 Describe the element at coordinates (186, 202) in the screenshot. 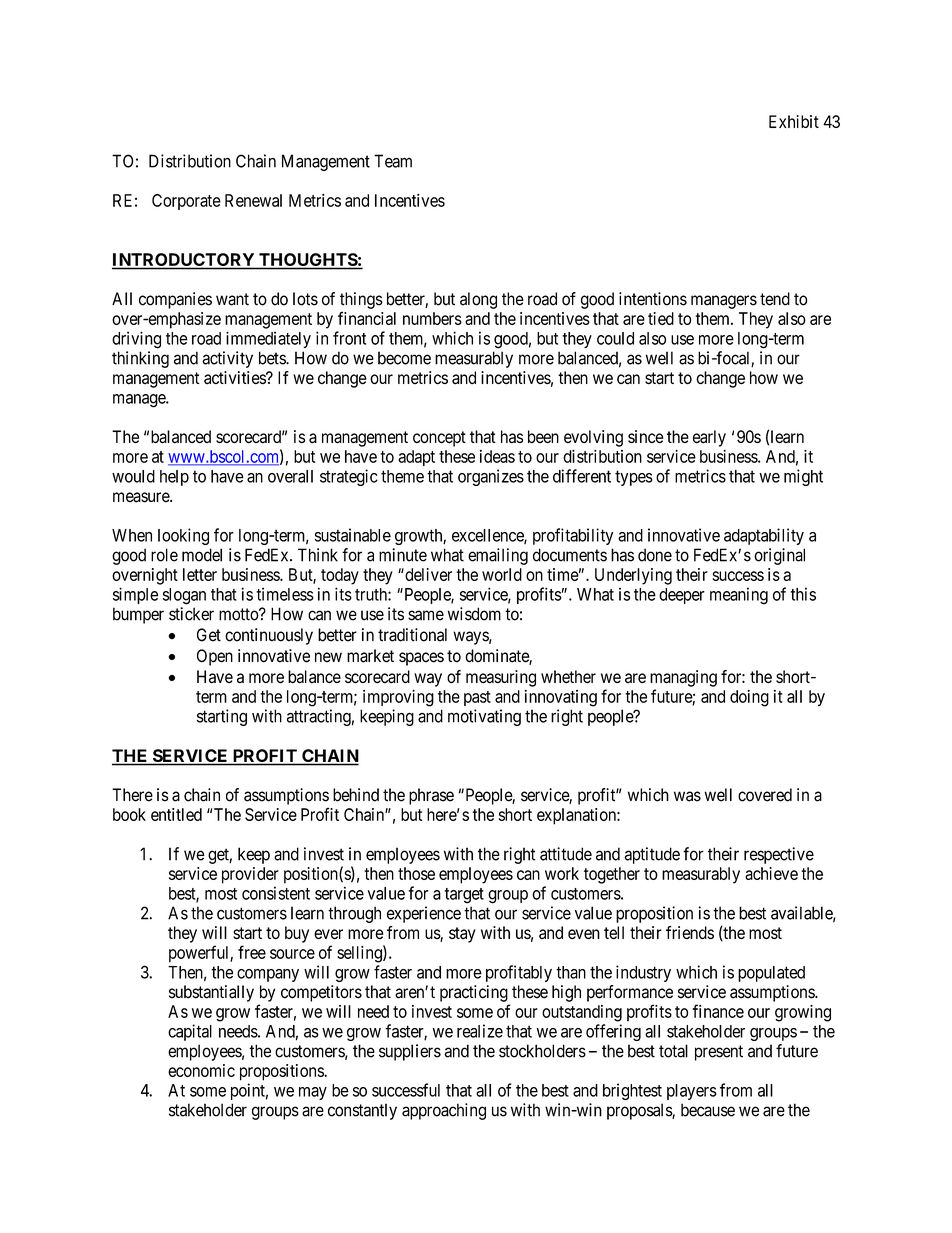

I see `Corporate` at that location.
